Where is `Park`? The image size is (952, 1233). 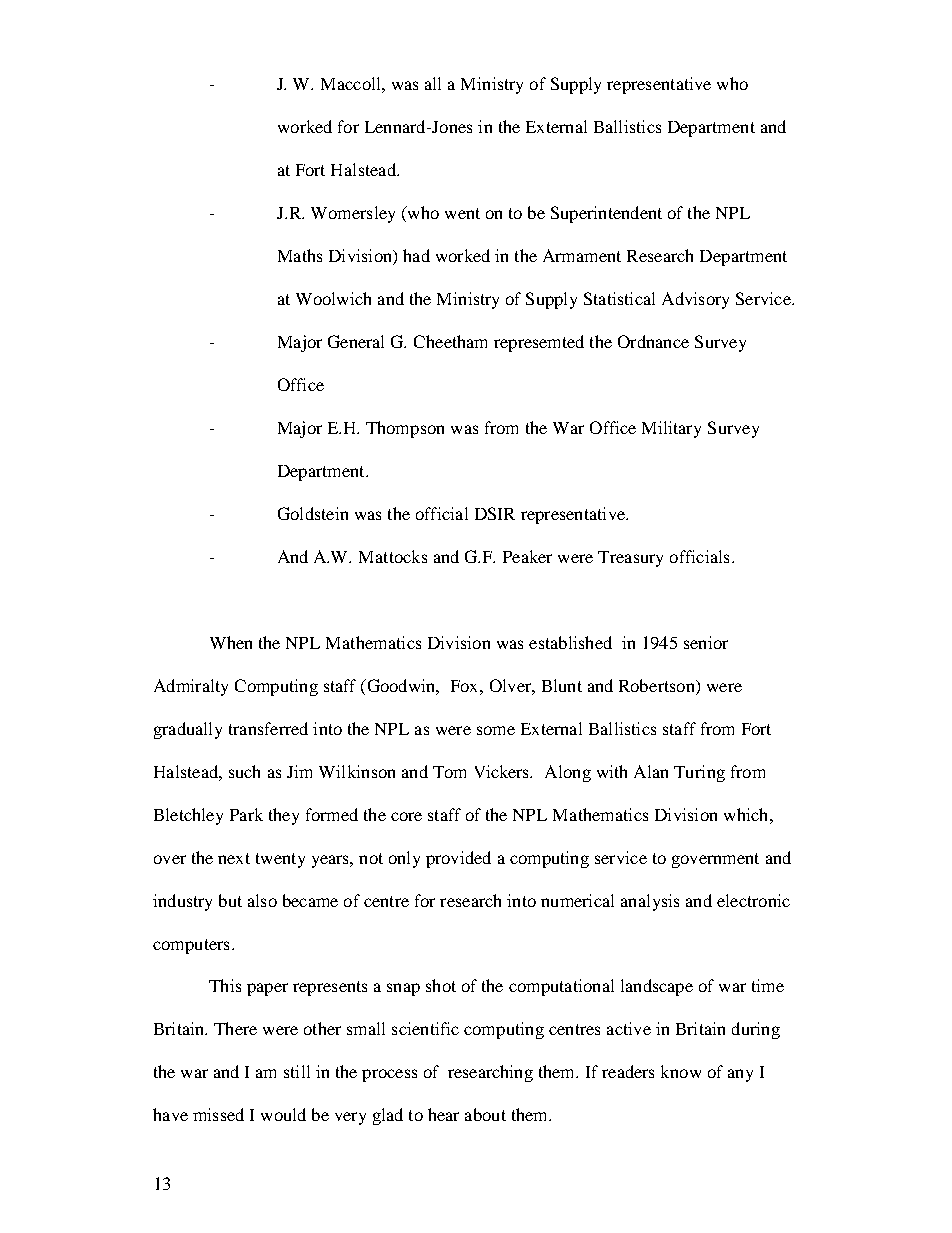 Park is located at coordinates (246, 814).
